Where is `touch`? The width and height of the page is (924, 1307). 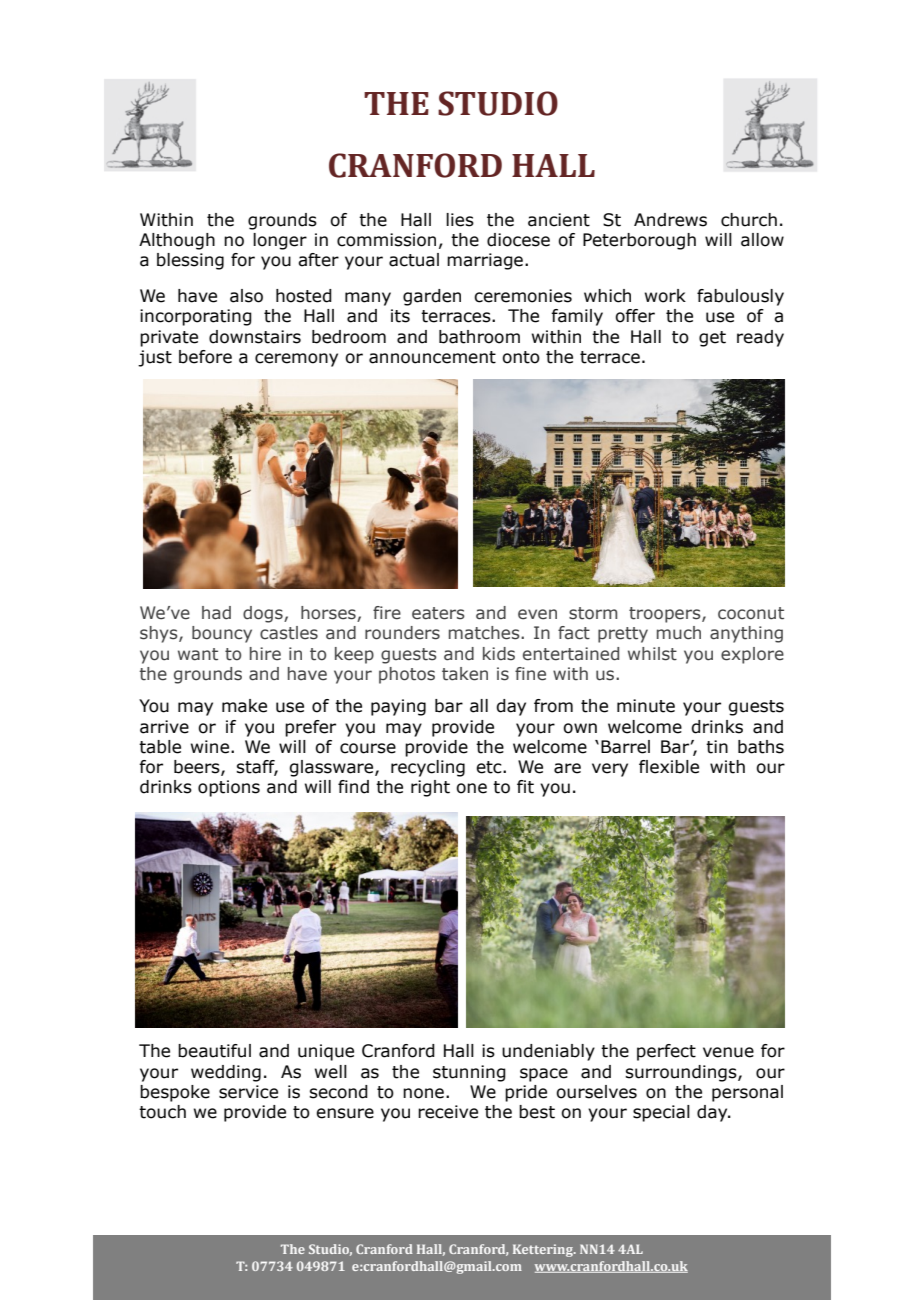 touch is located at coordinates (162, 1112).
